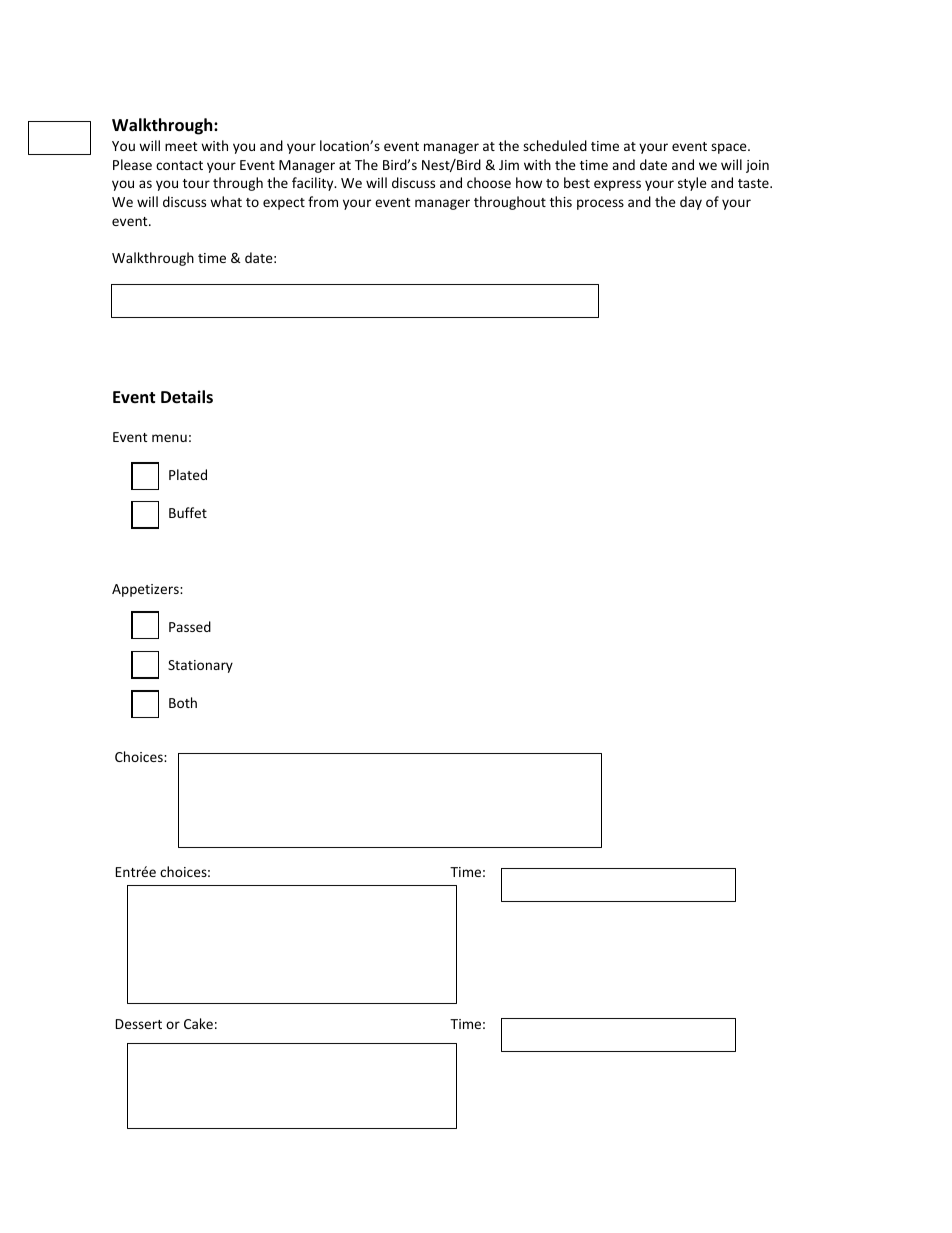 The width and height of the screenshot is (952, 1233). What do you see at coordinates (169, 438) in the screenshot?
I see `menu` at bounding box center [169, 438].
